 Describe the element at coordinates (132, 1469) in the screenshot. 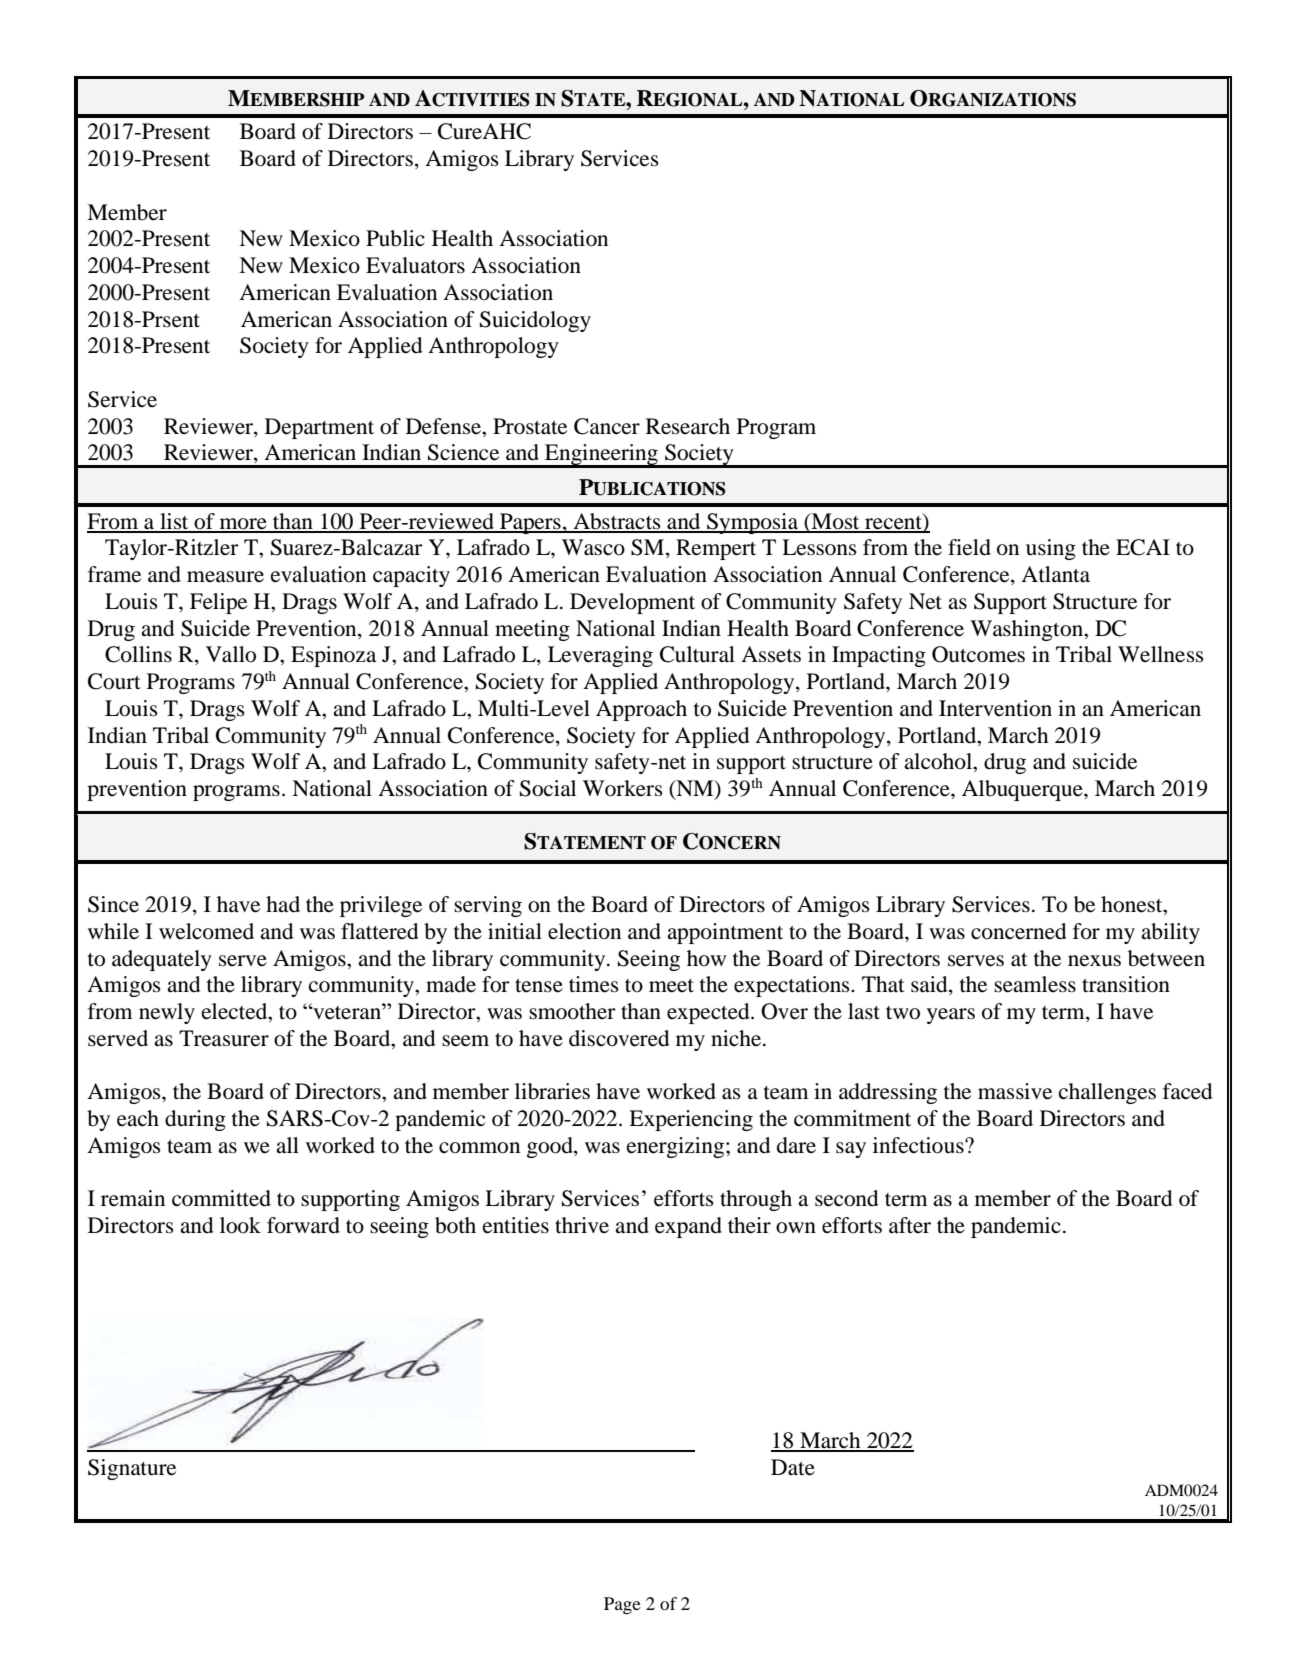

I see `Signature` at that location.
